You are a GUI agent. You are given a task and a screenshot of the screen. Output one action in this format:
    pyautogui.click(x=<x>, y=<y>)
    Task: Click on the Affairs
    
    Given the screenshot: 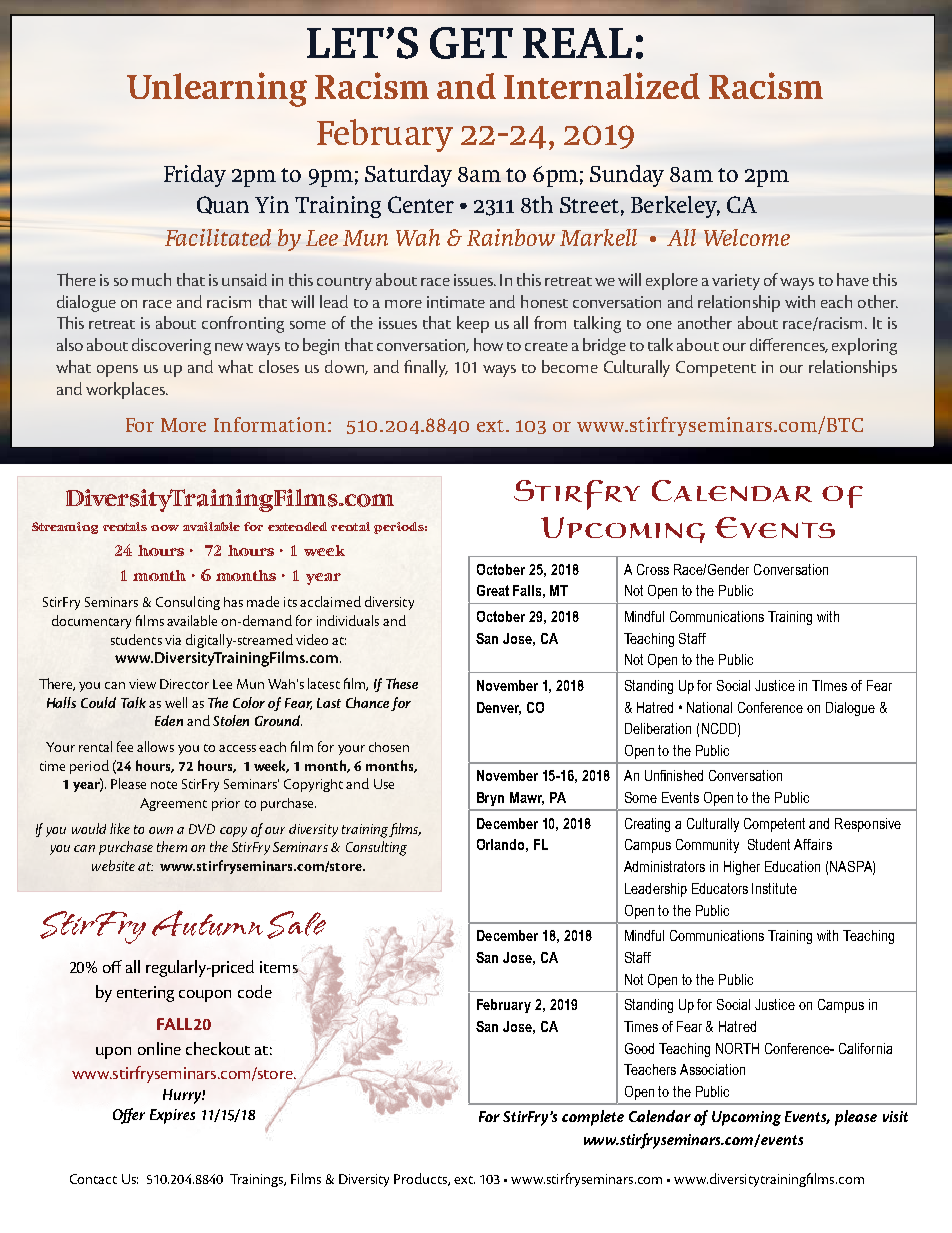 What is the action you would take?
    pyautogui.click(x=813, y=844)
